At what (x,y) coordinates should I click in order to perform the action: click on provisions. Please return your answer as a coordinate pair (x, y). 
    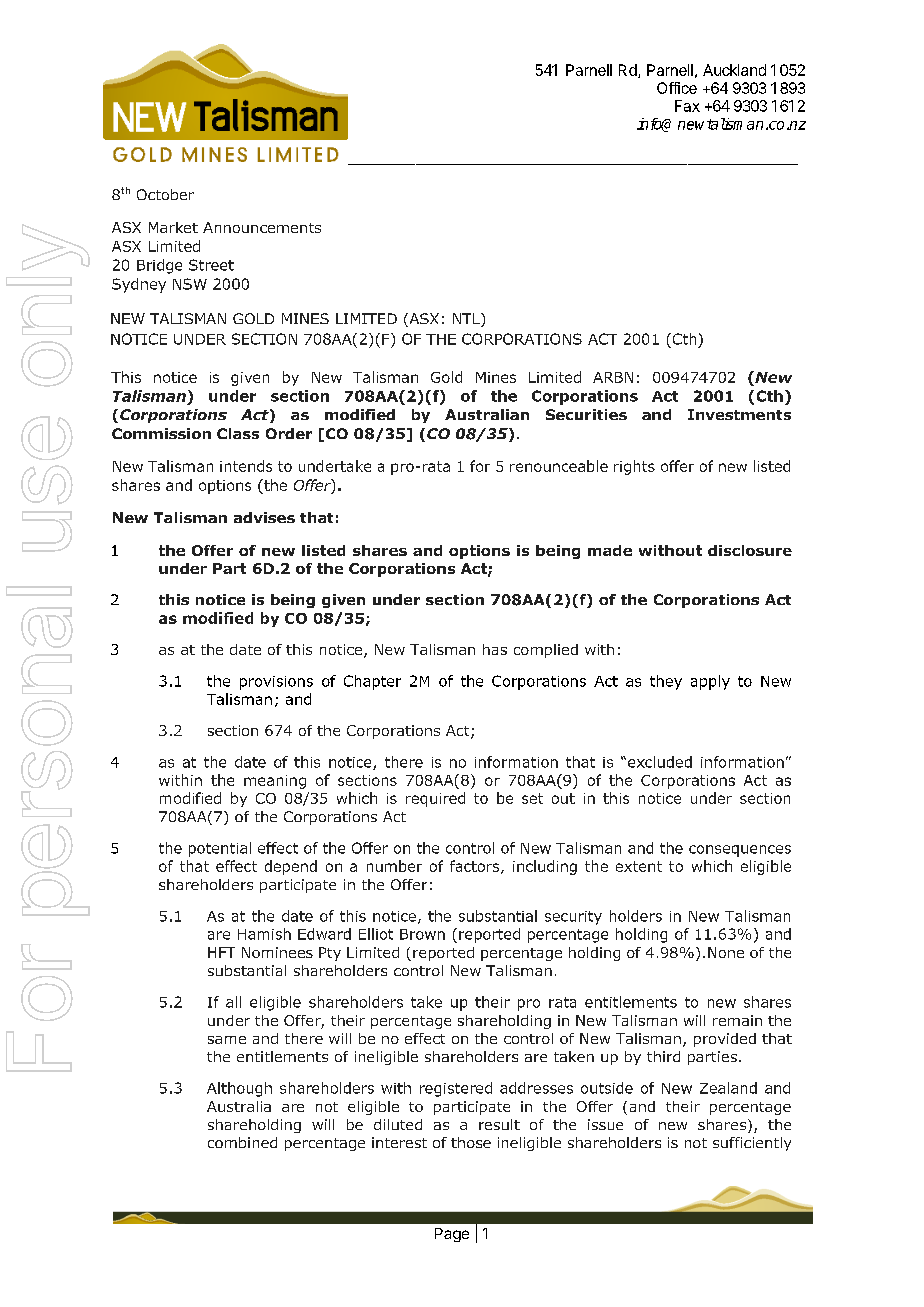
    Looking at the image, I should click on (276, 683).
